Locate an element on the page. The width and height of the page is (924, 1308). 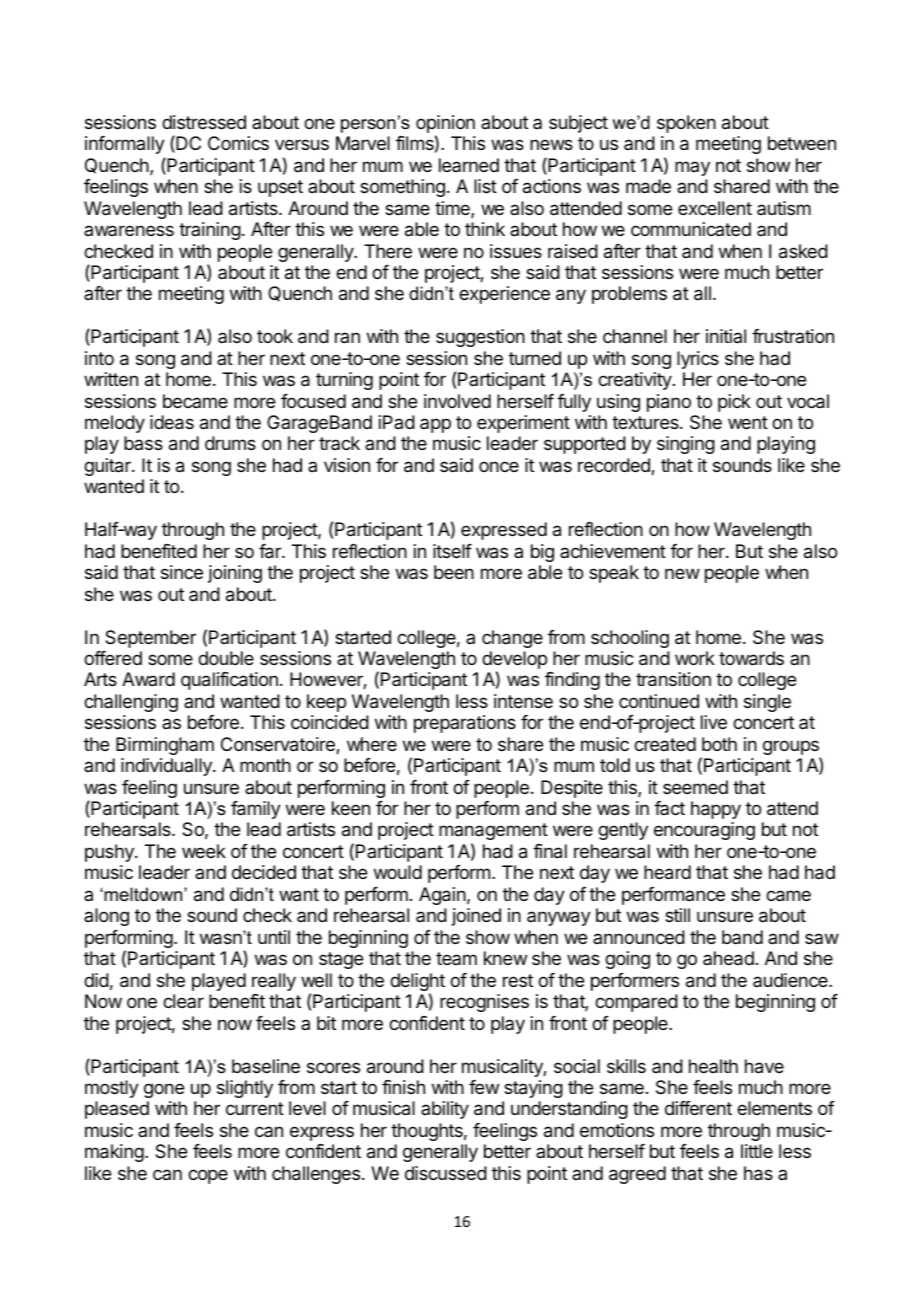
cope is located at coordinates (208, 1176).
